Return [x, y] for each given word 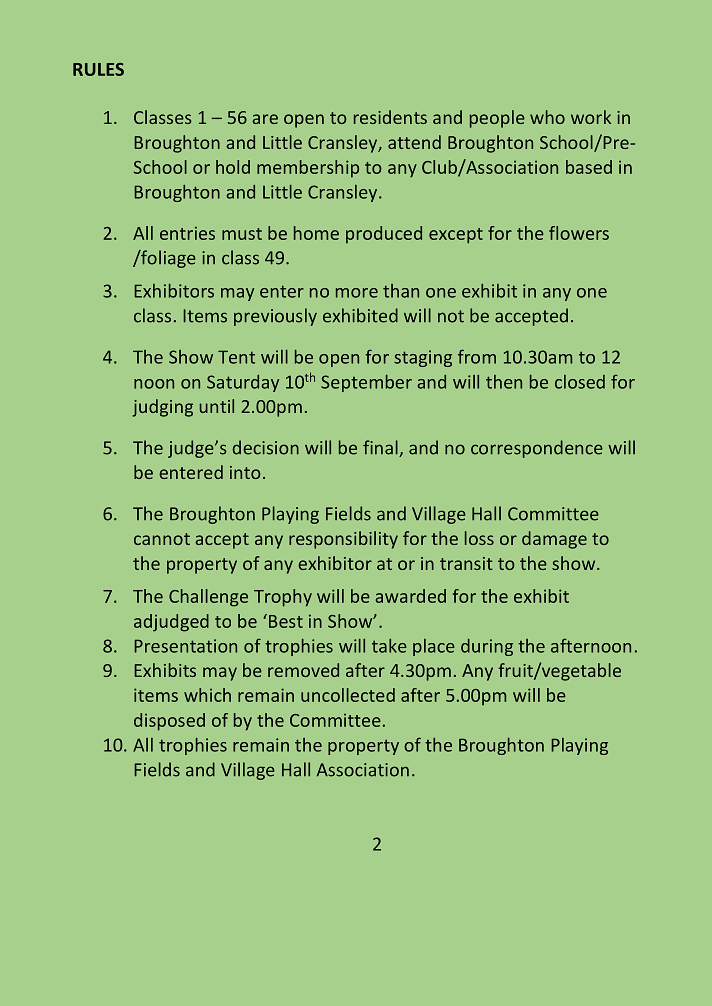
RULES [98, 69]
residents [390, 117]
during [487, 647]
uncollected [348, 695]
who [547, 117]
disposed [169, 722]
